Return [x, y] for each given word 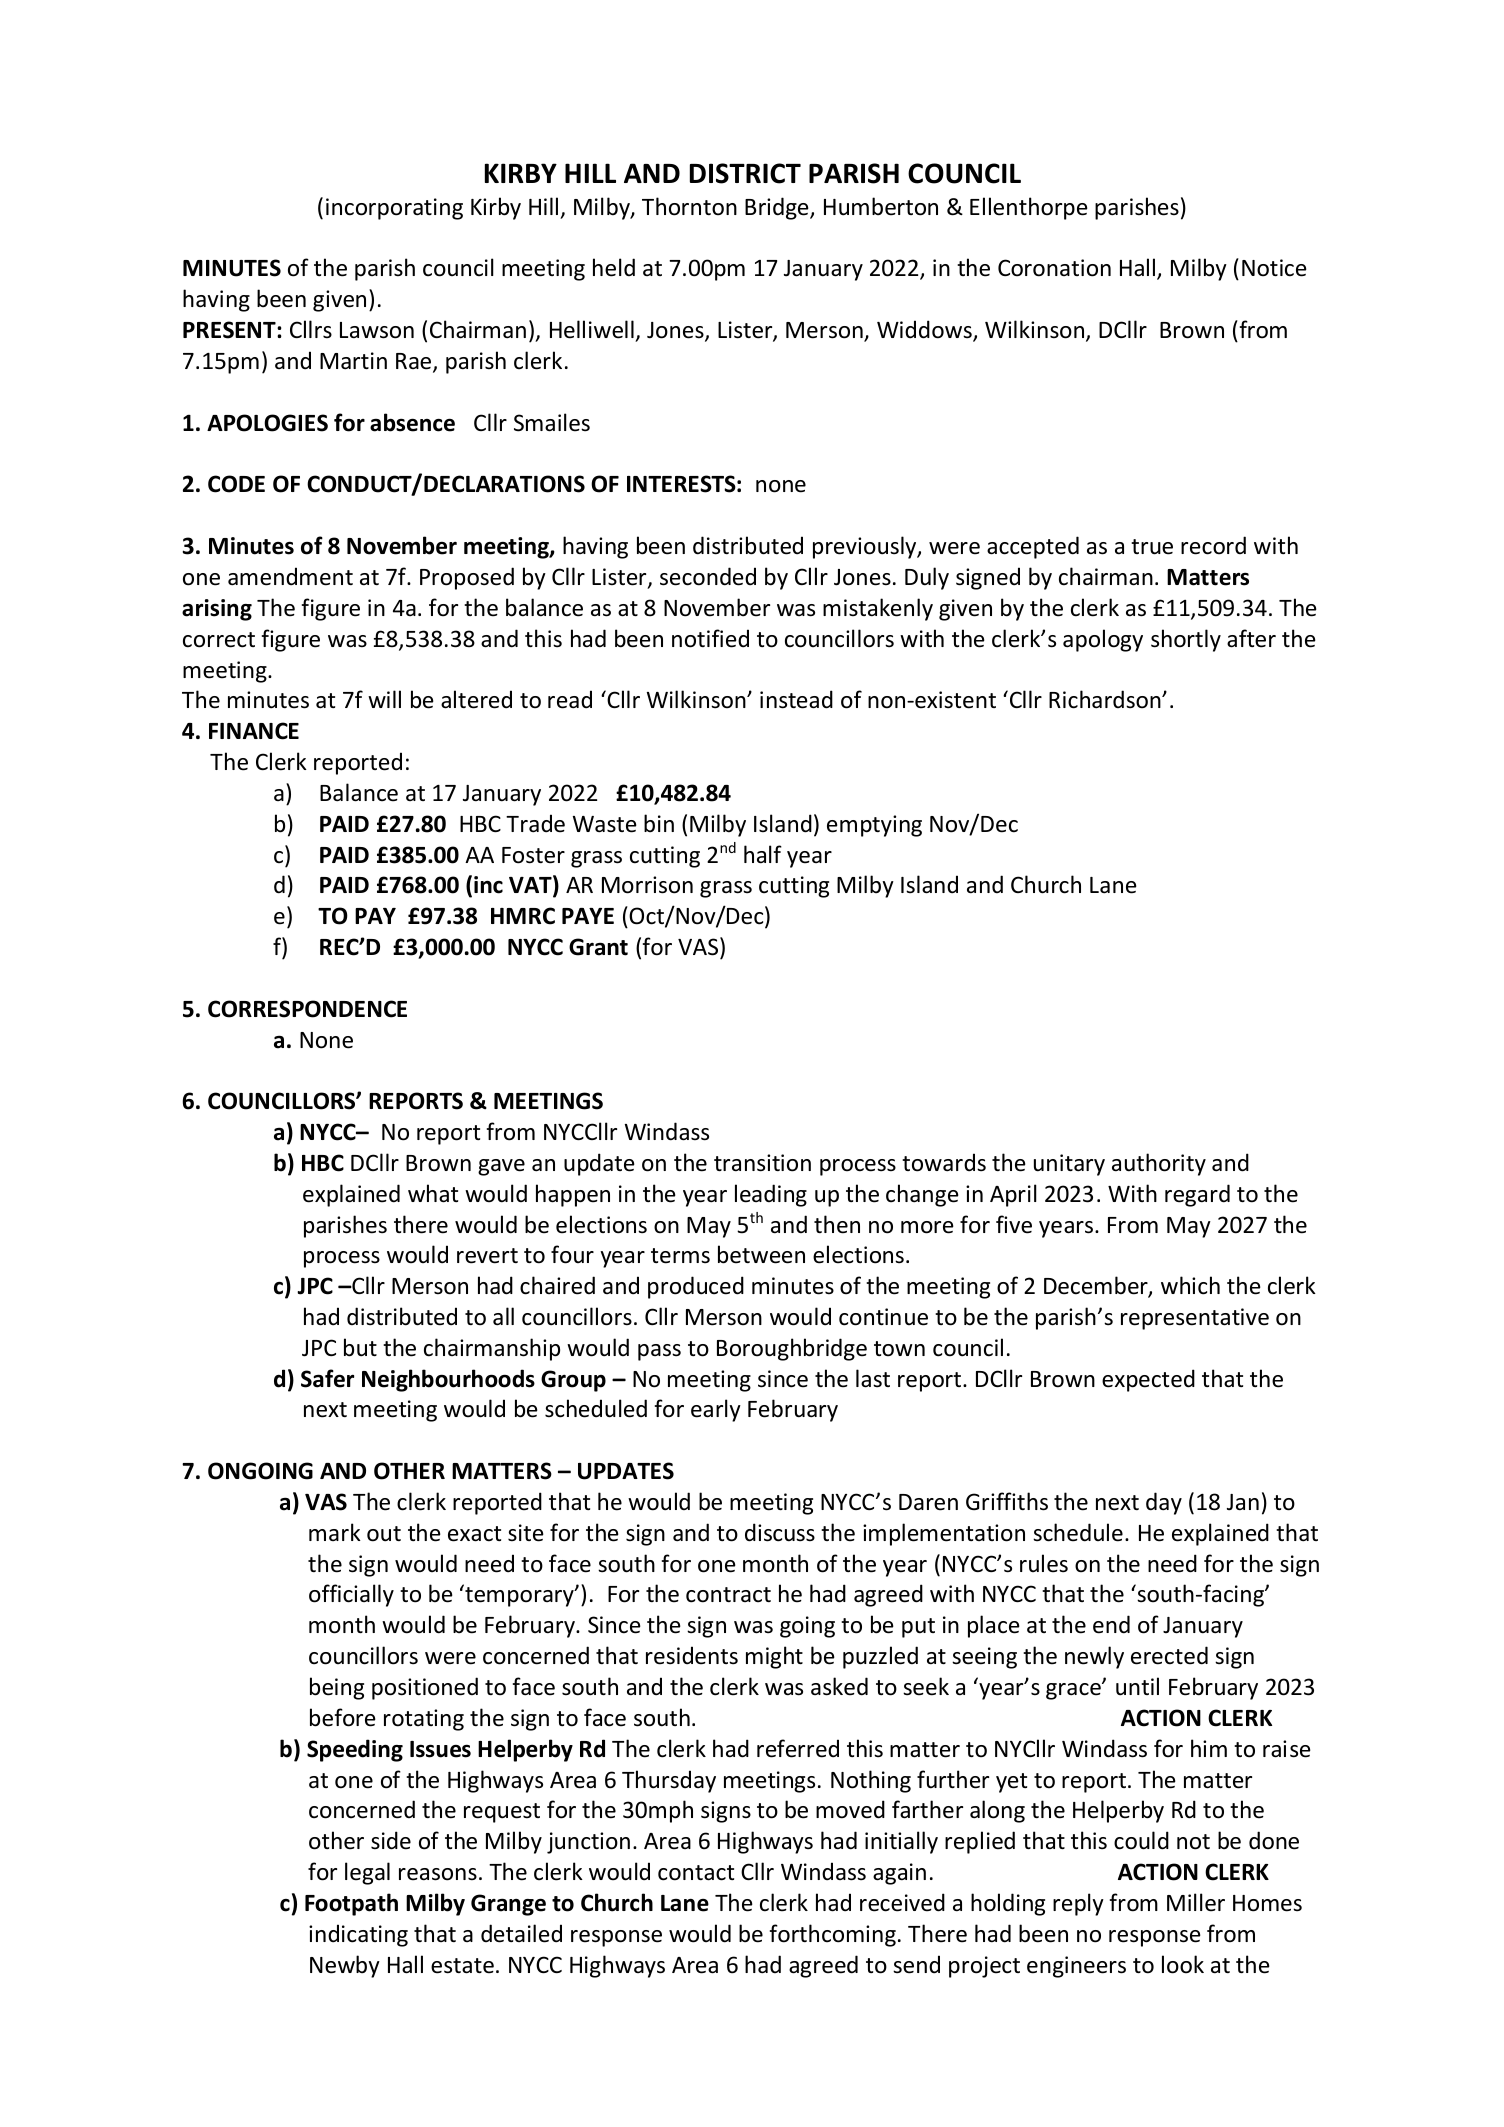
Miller [1196, 1902]
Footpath [351, 1904]
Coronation [1054, 268]
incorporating [394, 209]
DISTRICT [745, 173]
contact [696, 1873]
